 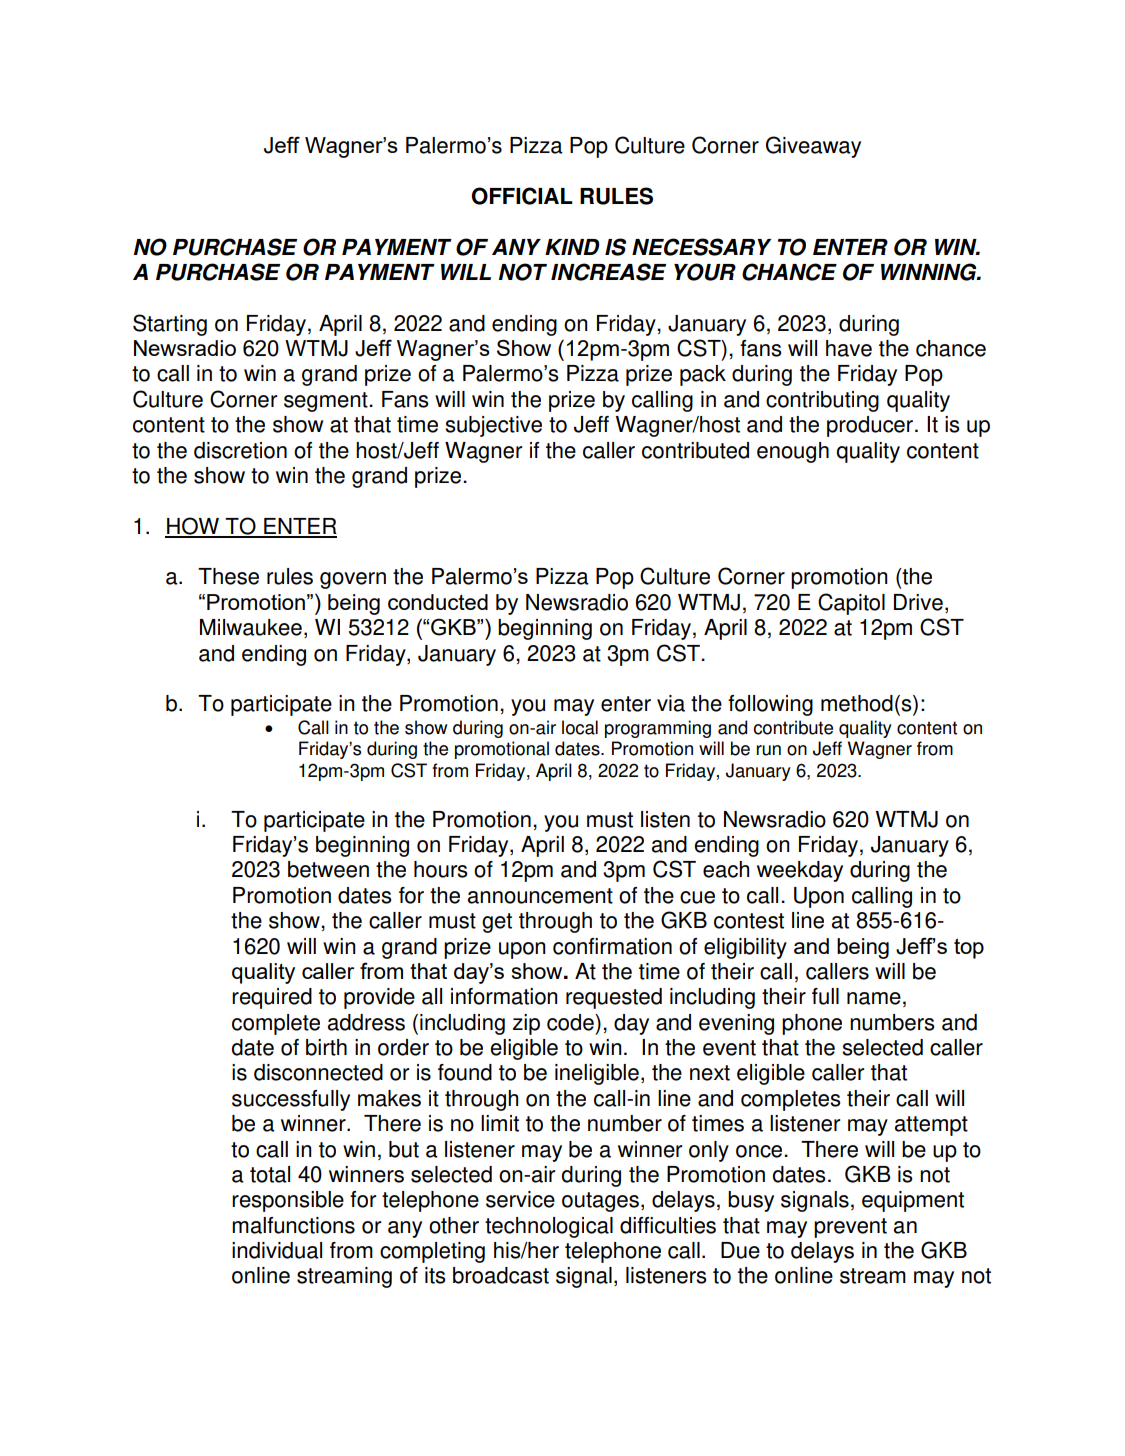 What do you see at coordinates (549, 1227) in the screenshot?
I see `technological` at bounding box center [549, 1227].
